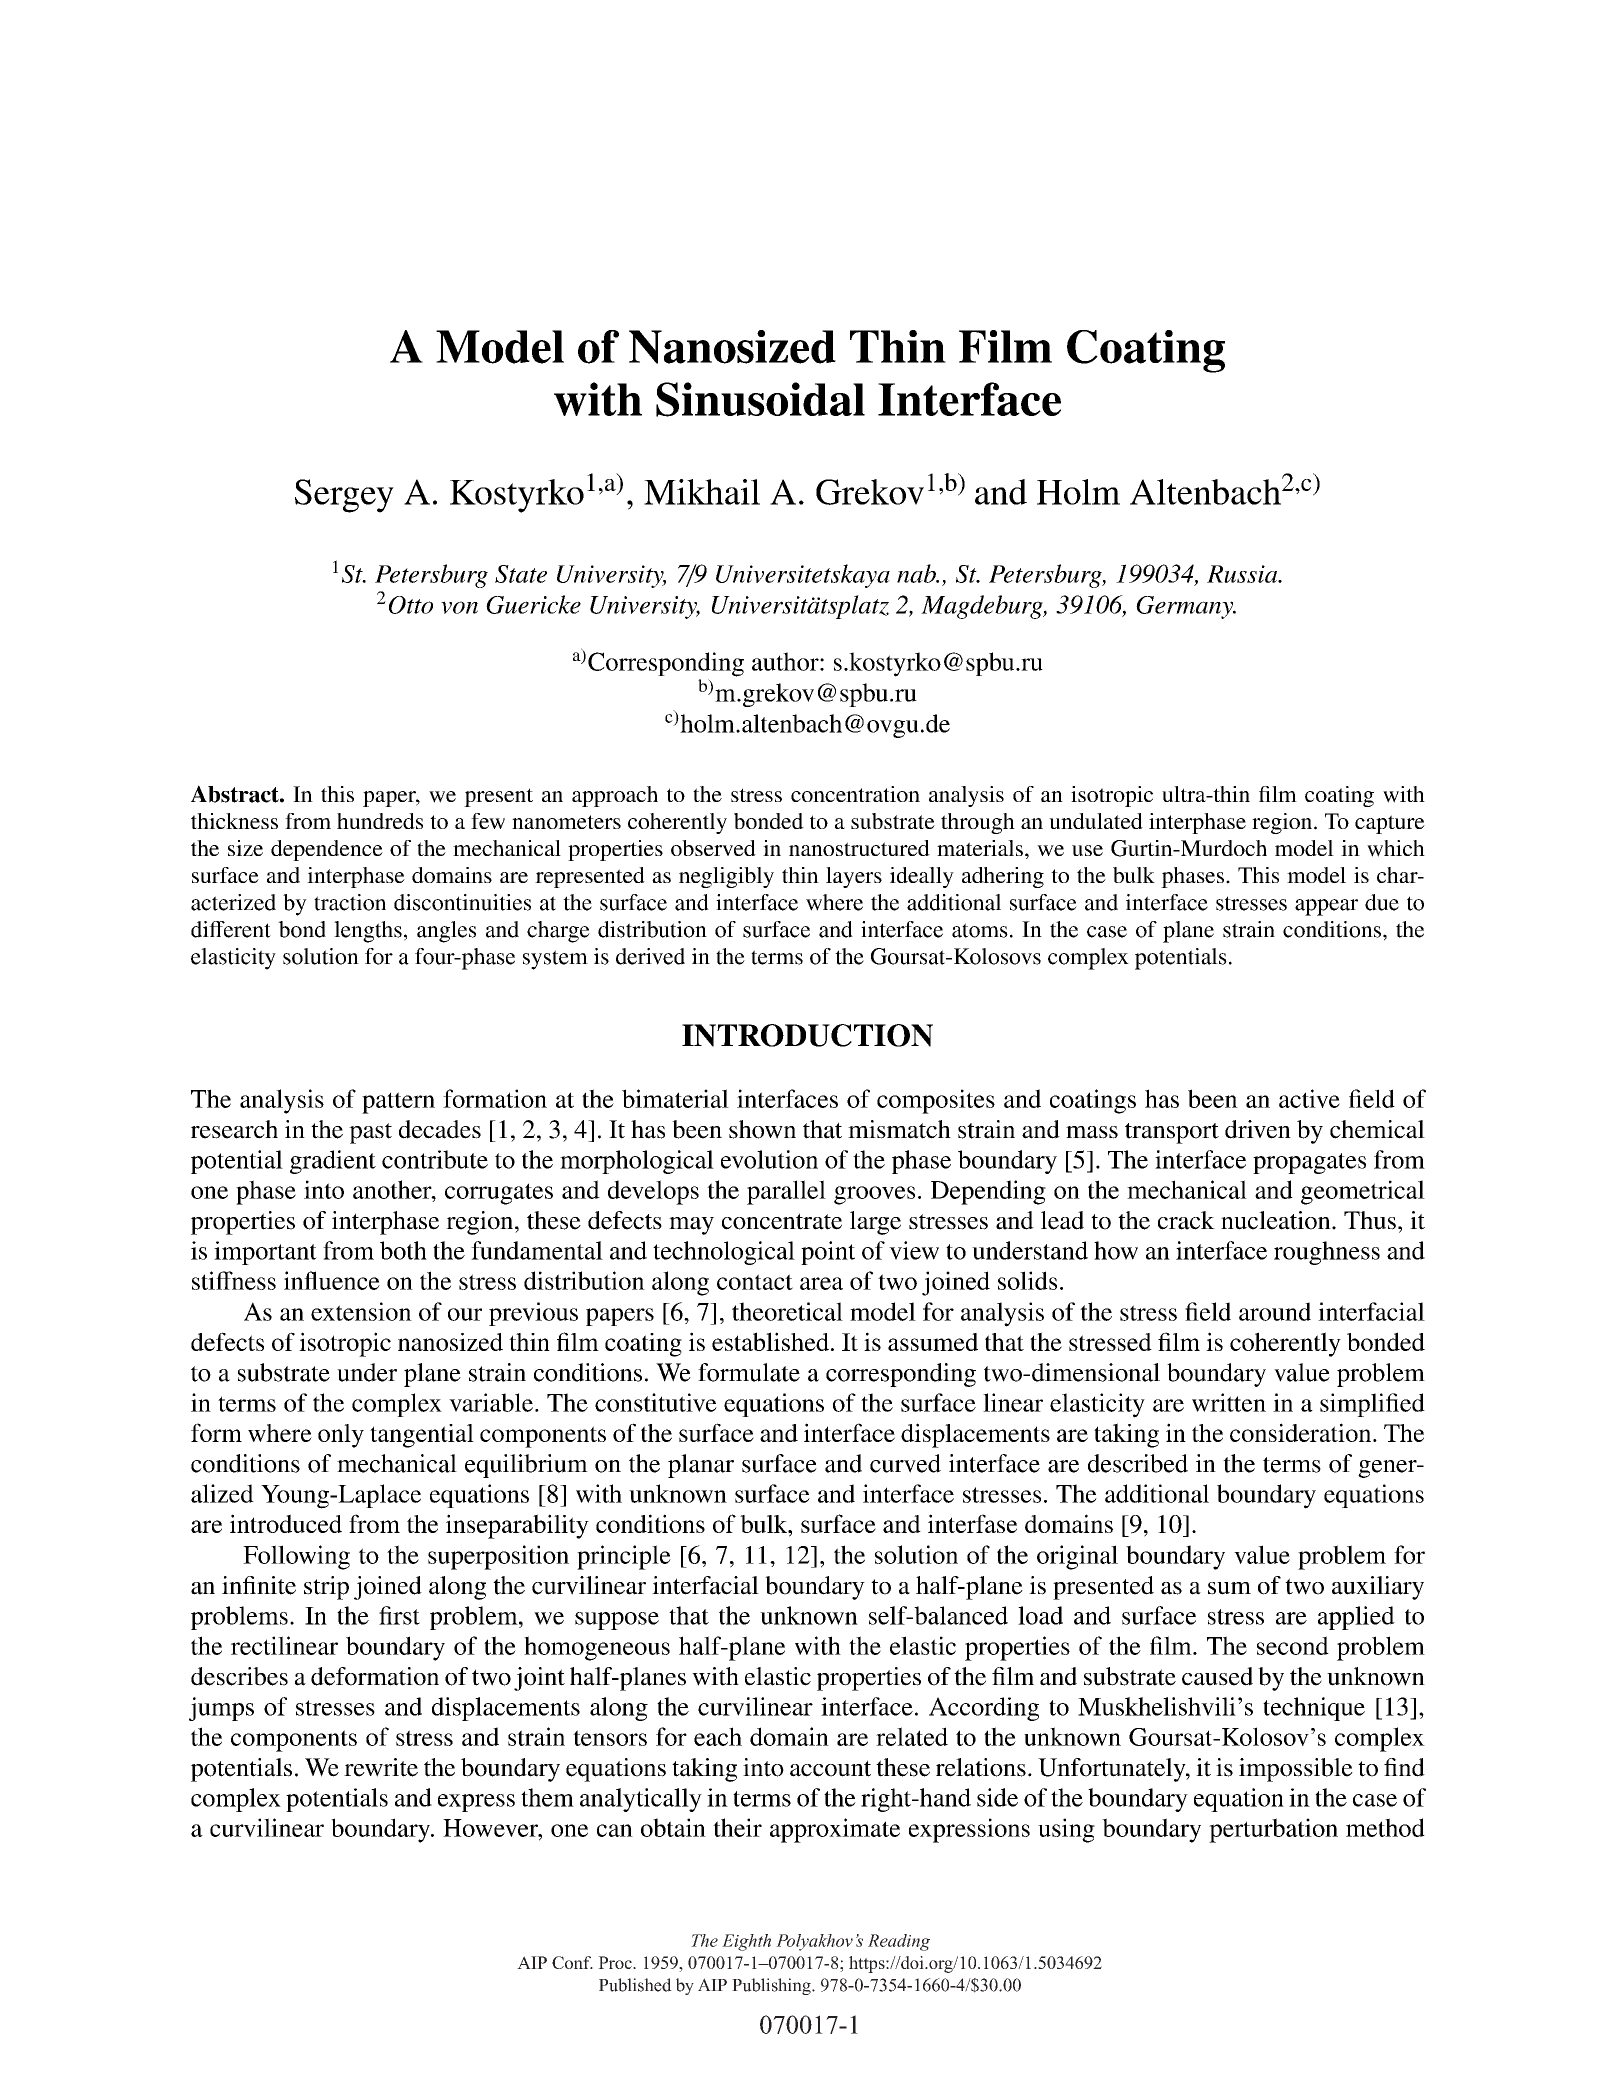 Image resolution: width=1620 pixels, height=2097 pixels. What do you see at coordinates (786, 1192) in the screenshot?
I see `parallel` at bounding box center [786, 1192].
